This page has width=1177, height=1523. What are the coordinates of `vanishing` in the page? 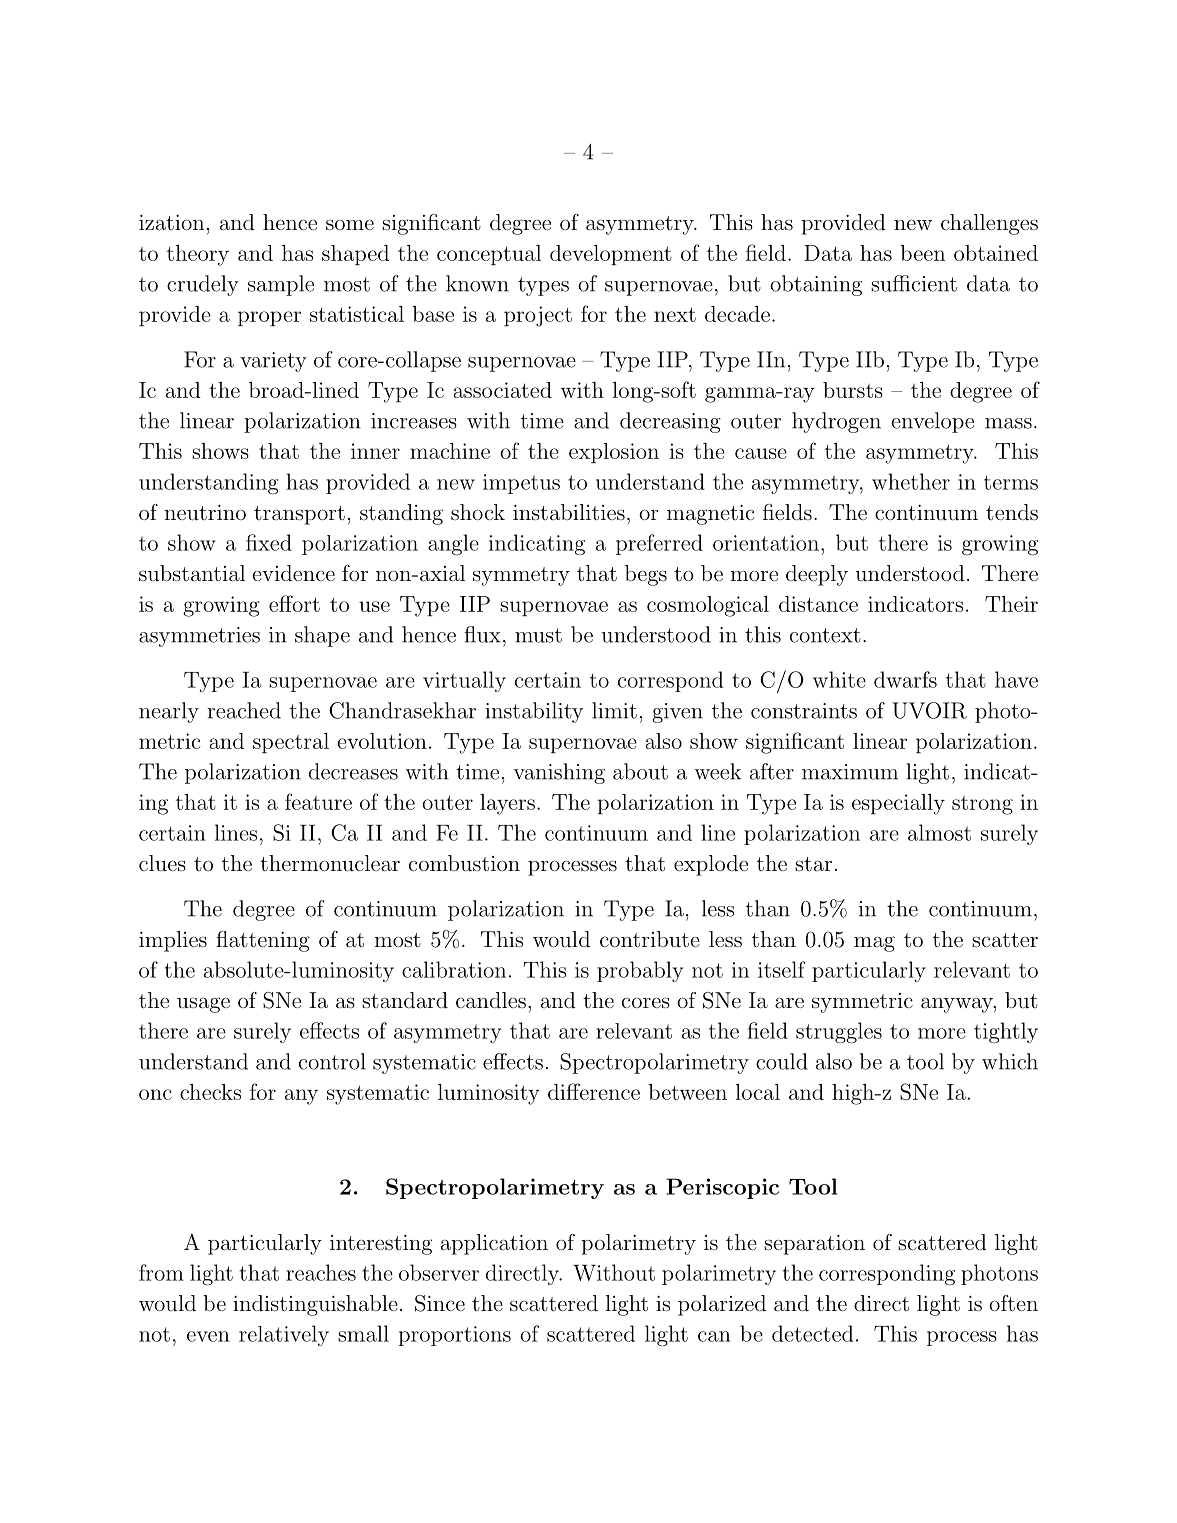 It's located at (559, 773).
